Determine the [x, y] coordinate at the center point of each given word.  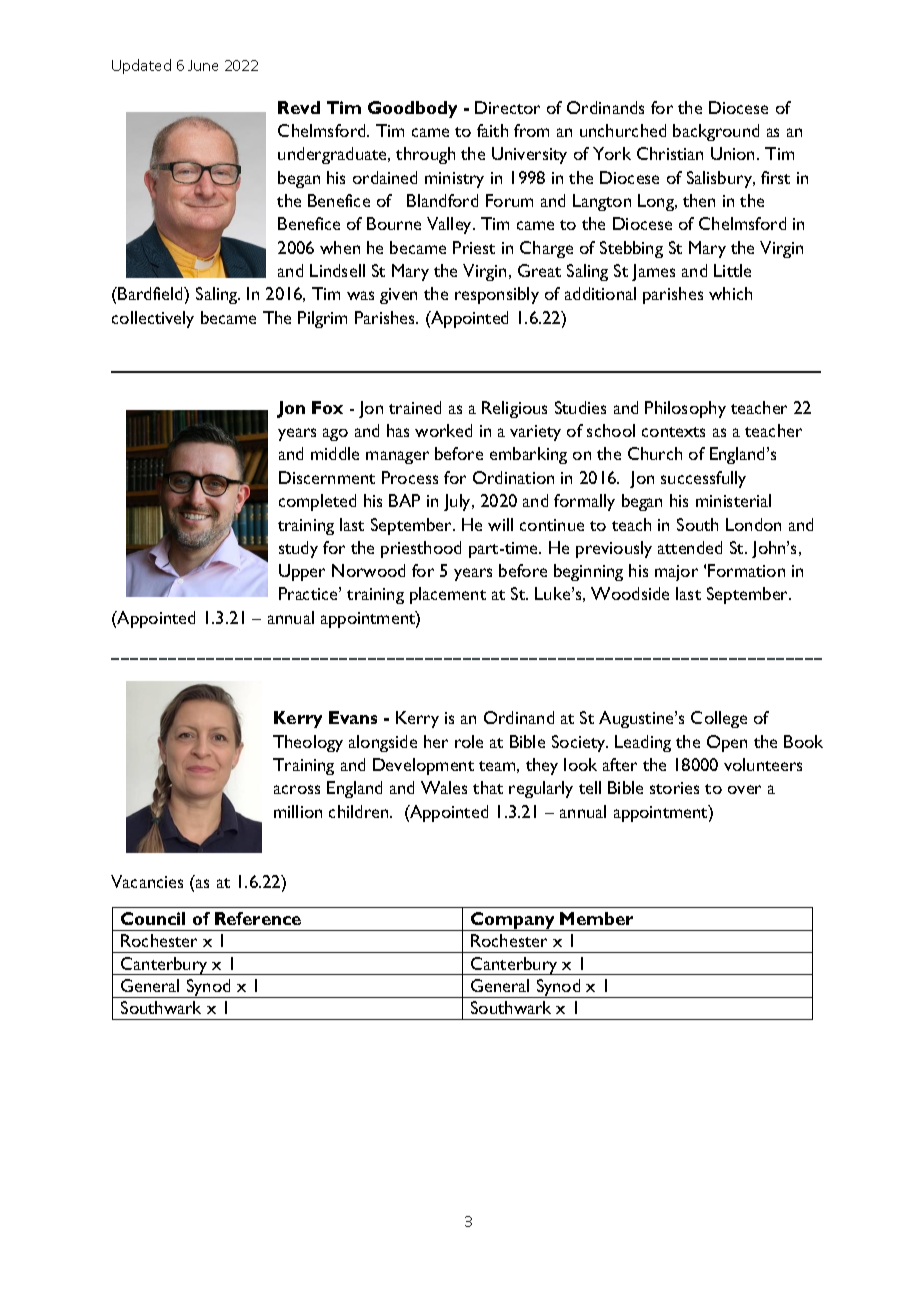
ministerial [733, 500]
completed [317, 502]
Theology [308, 743]
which [730, 293]
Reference [258, 918]
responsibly [497, 295]
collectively [153, 319]
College [719, 719]
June [203, 65]
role [469, 741]
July [459, 502]
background [716, 132]
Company [513, 921]
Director [507, 107]
